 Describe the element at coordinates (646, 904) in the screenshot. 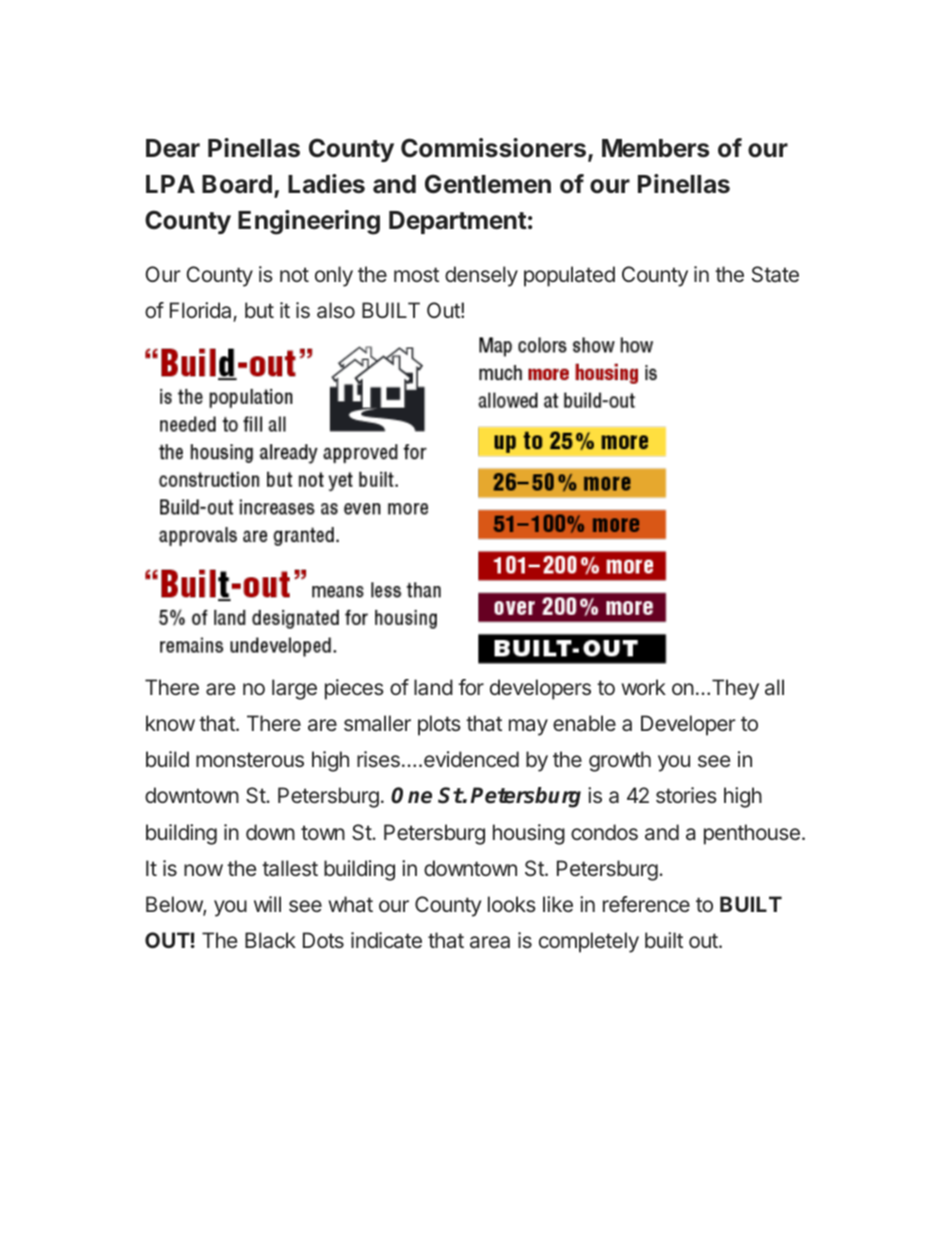

I see `reference` at that location.
